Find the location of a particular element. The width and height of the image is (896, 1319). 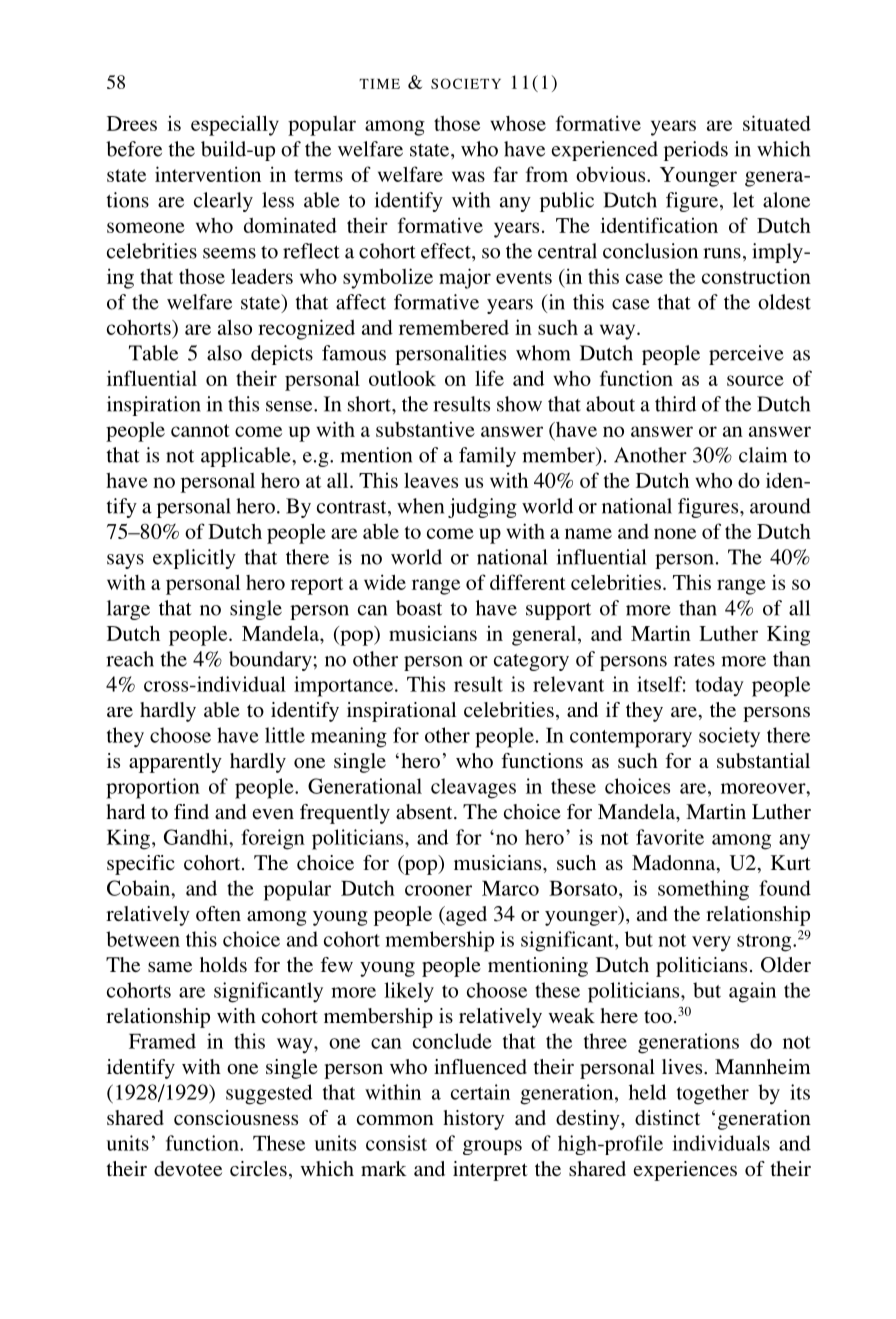

periods is located at coordinates (696, 151).
